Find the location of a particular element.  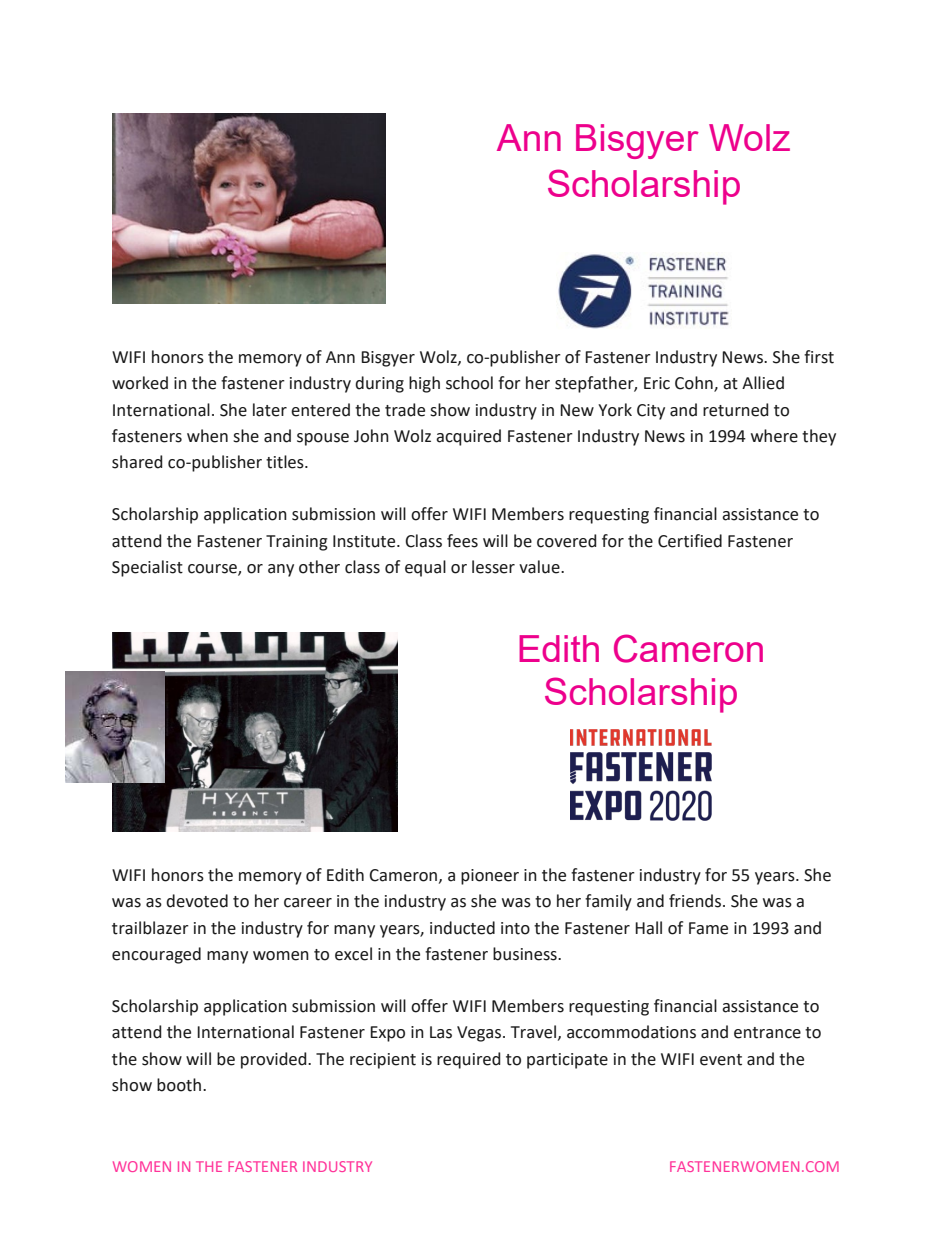

friends is located at coordinates (696, 901).
